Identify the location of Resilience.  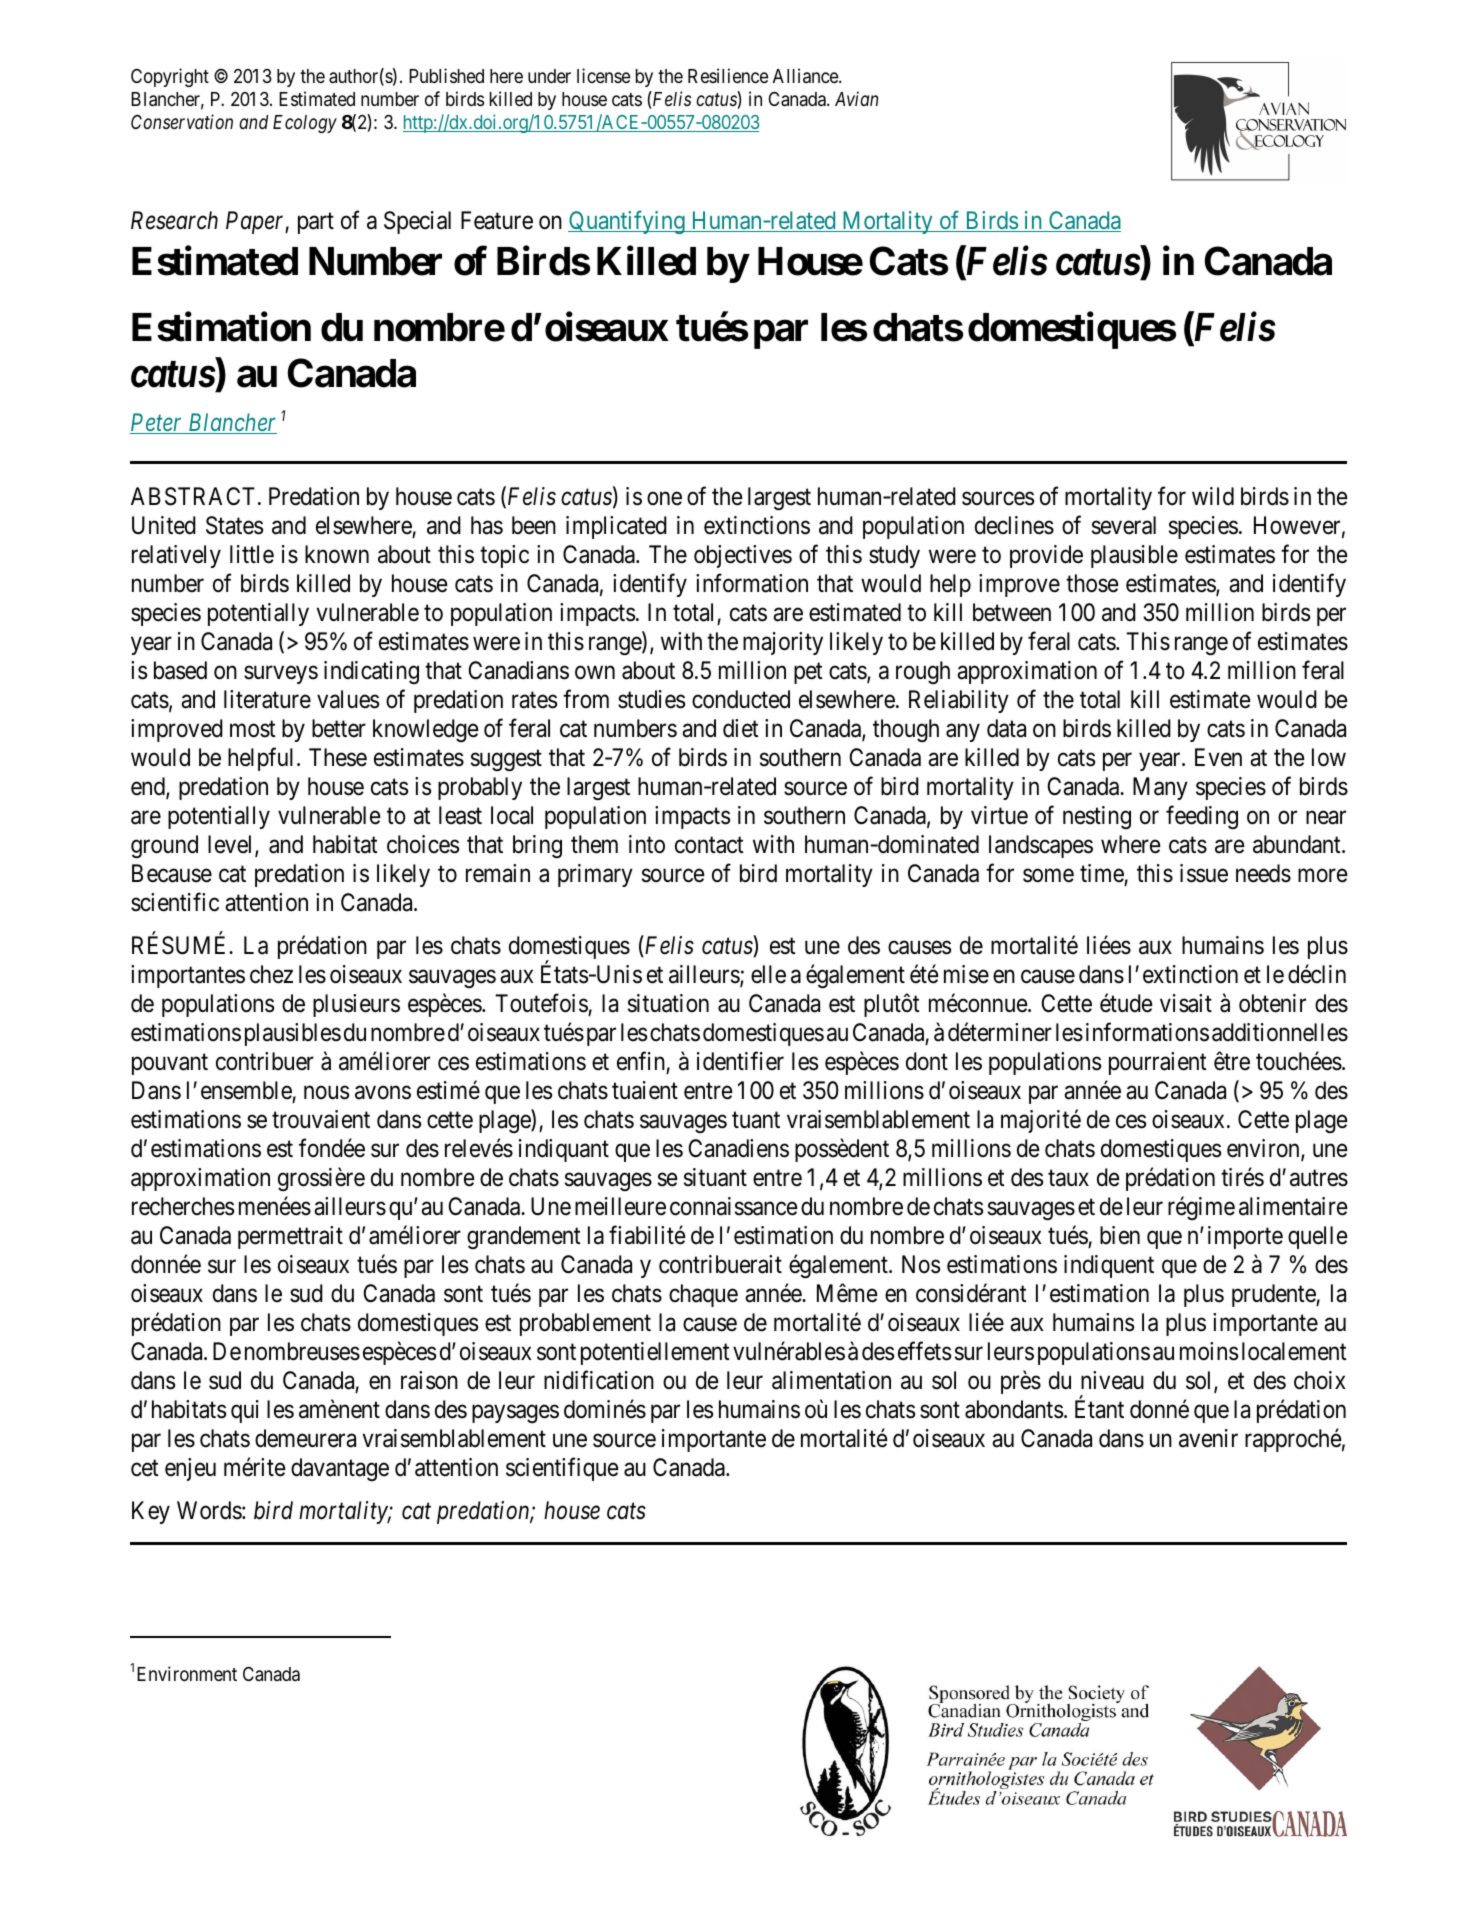
(728, 75).
